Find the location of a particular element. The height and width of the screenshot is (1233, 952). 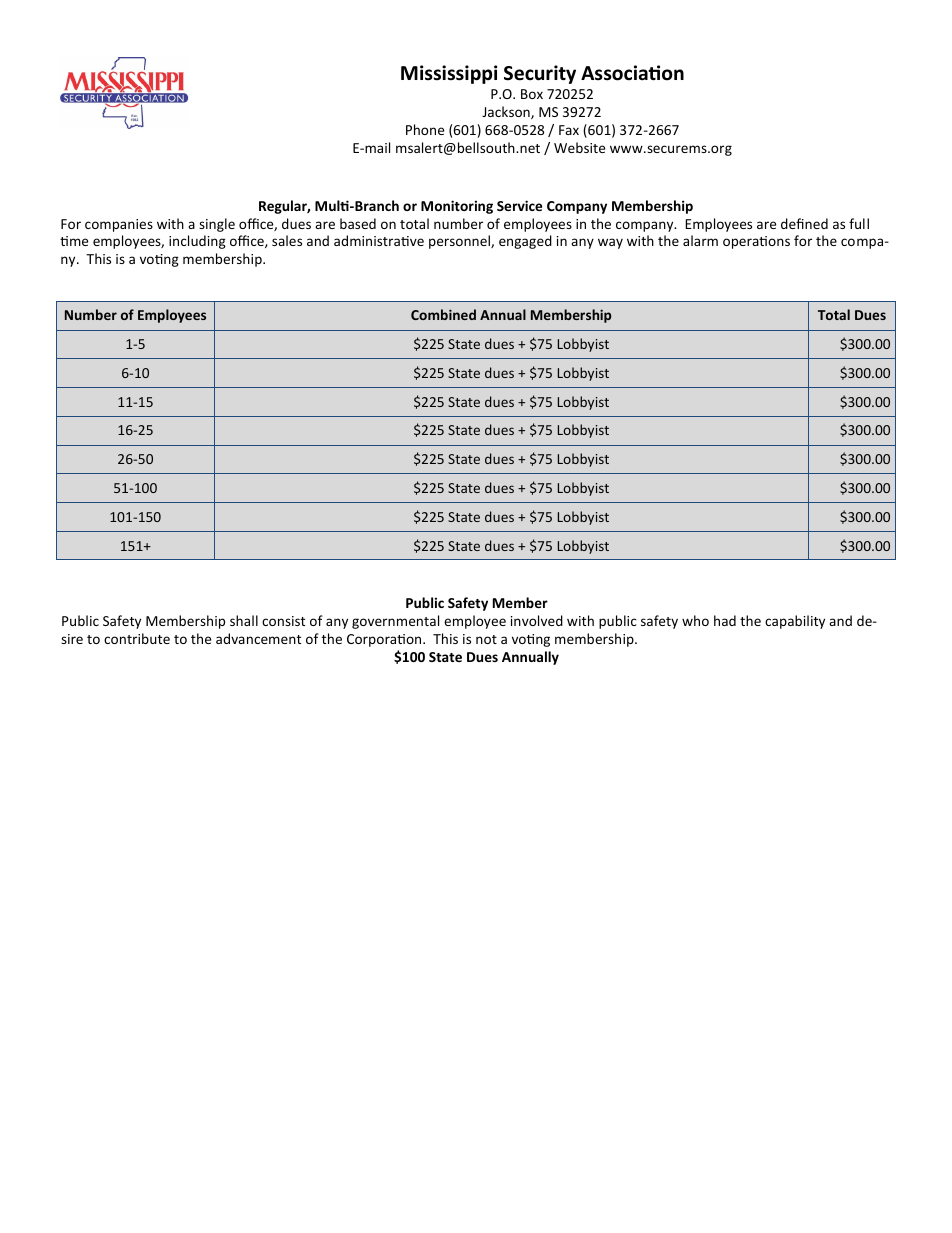

capability is located at coordinates (795, 622).
